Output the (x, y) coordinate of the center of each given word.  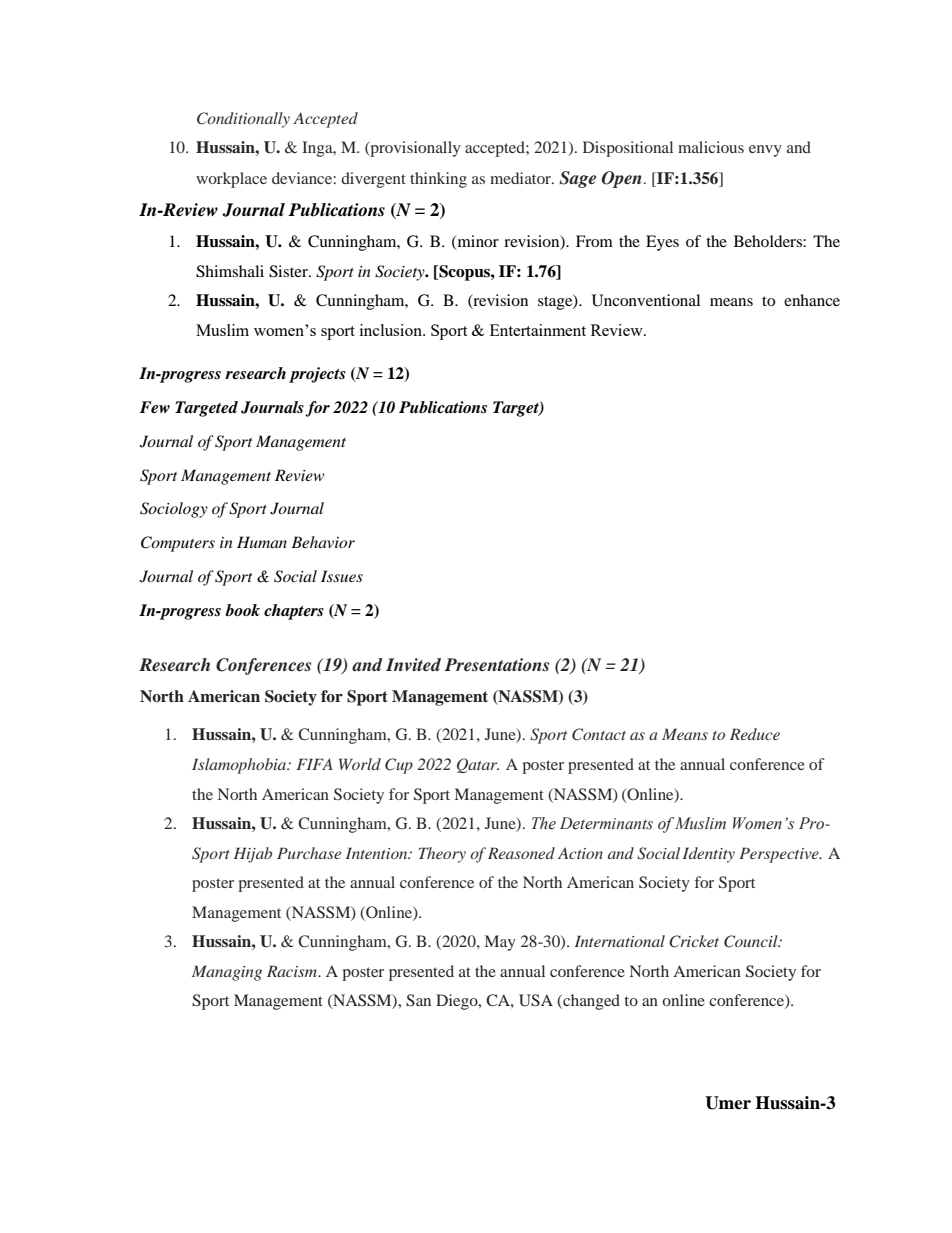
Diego (458, 1002)
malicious (711, 147)
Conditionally (243, 120)
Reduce (755, 734)
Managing (227, 973)
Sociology (174, 510)
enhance (812, 300)
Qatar (478, 765)
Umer (728, 1103)
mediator (521, 178)
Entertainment (538, 330)
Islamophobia (240, 766)
